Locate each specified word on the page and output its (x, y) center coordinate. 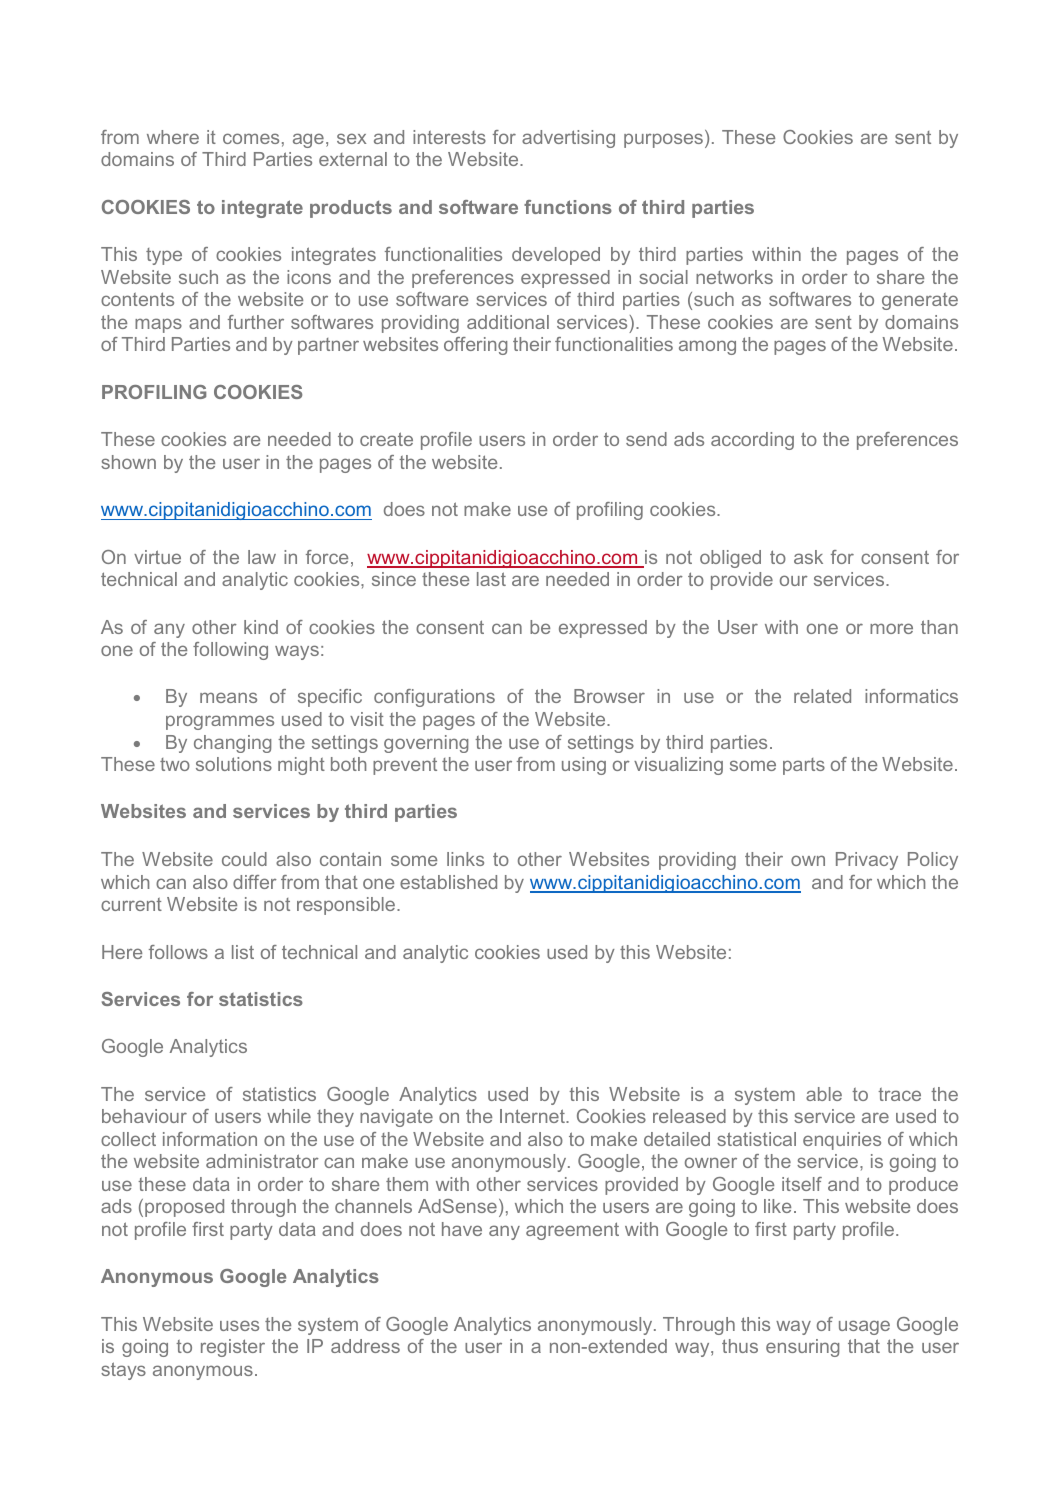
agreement (572, 1231)
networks (734, 277)
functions (568, 207)
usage (864, 1327)
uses (239, 1325)
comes (251, 138)
